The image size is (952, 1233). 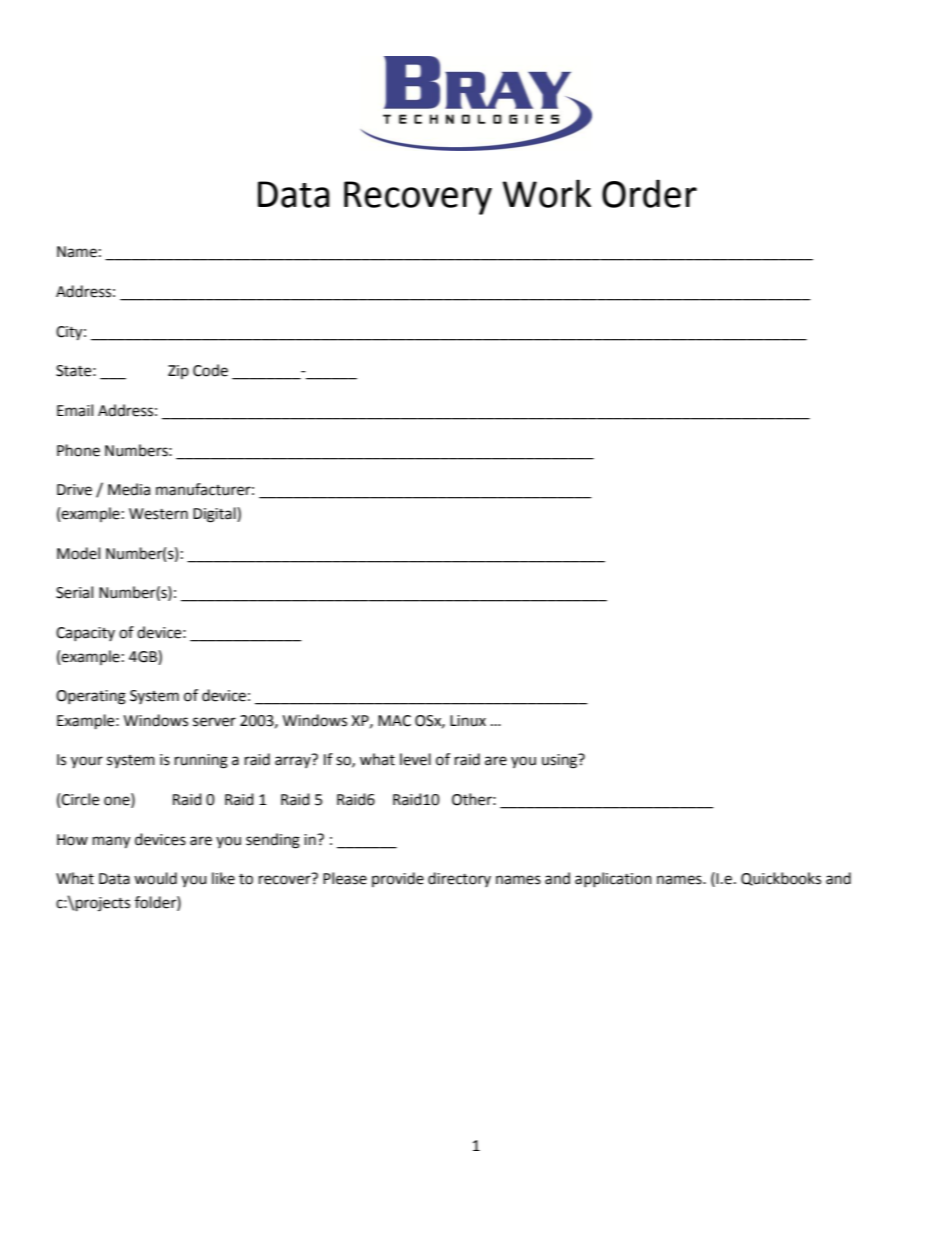 I want to click on Zip, so click(x=178, y=372).
